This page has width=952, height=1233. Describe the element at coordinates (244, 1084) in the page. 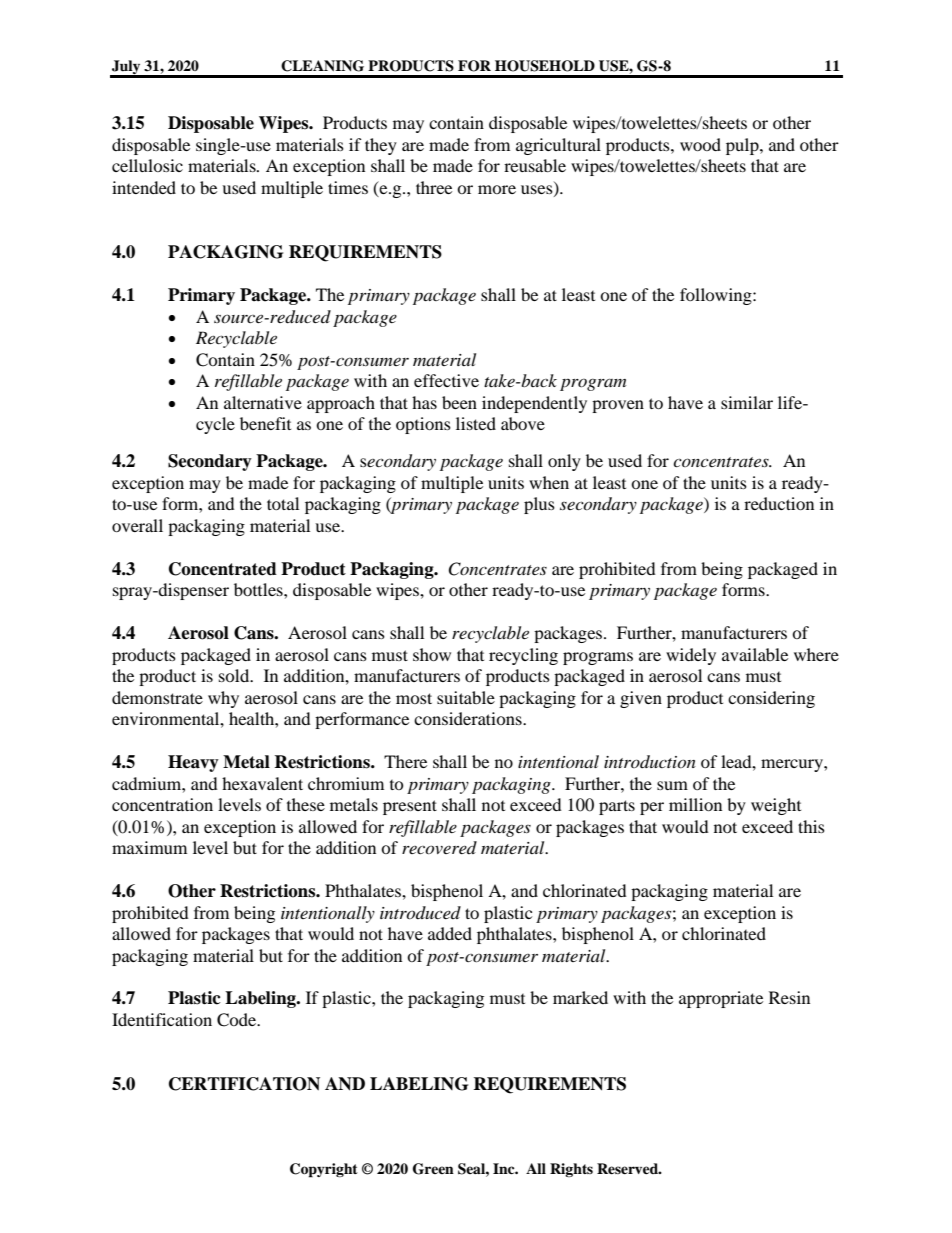

I see `CERTIFICATION` at that location.
